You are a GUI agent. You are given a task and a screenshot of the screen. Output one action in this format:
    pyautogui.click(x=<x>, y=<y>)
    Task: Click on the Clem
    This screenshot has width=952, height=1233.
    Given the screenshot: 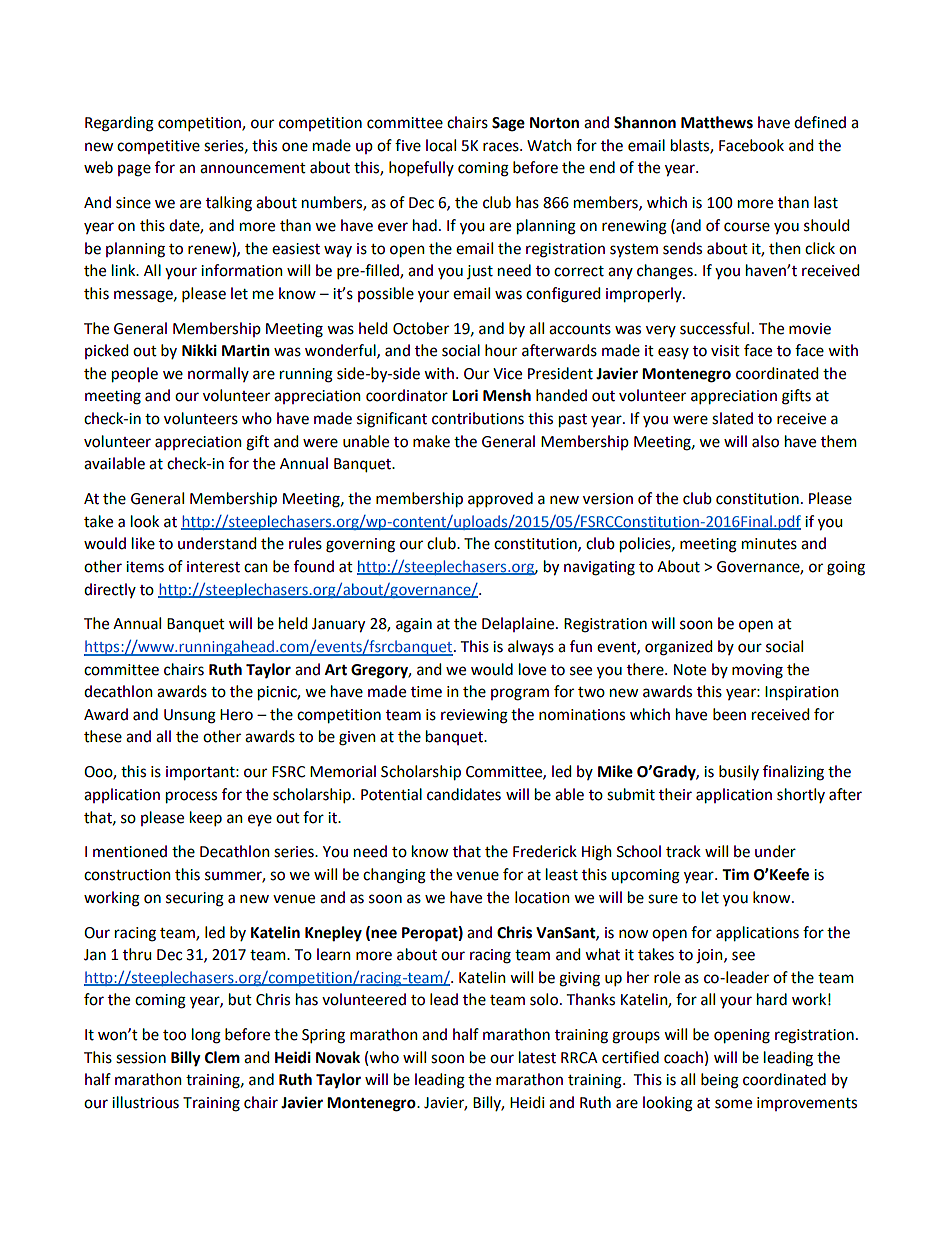 What is the action you would take?
    pyautogui.click(x=222, y=1057)
